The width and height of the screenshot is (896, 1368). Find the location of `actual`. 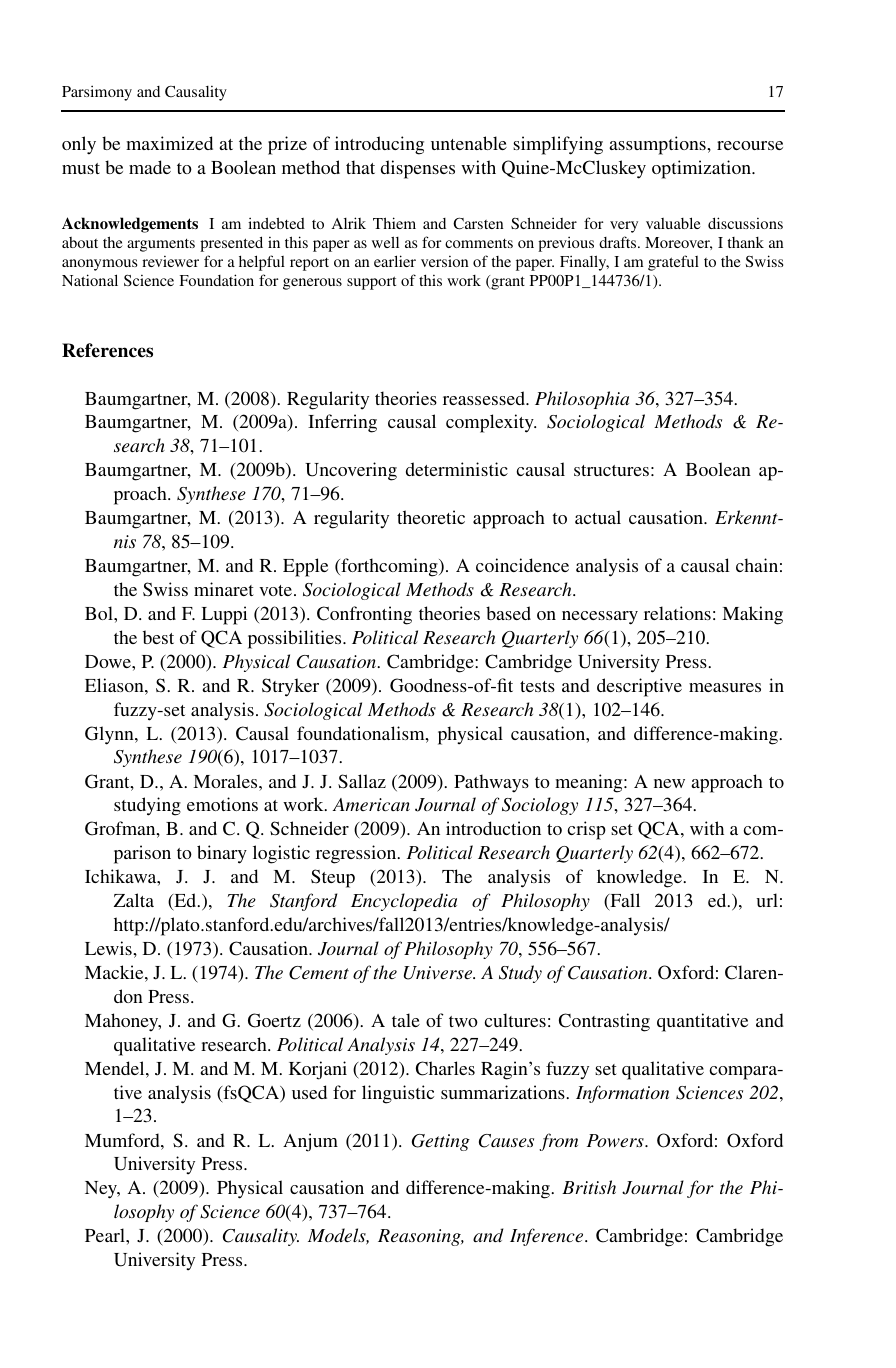

actual is located at coordinates (598, 517).
